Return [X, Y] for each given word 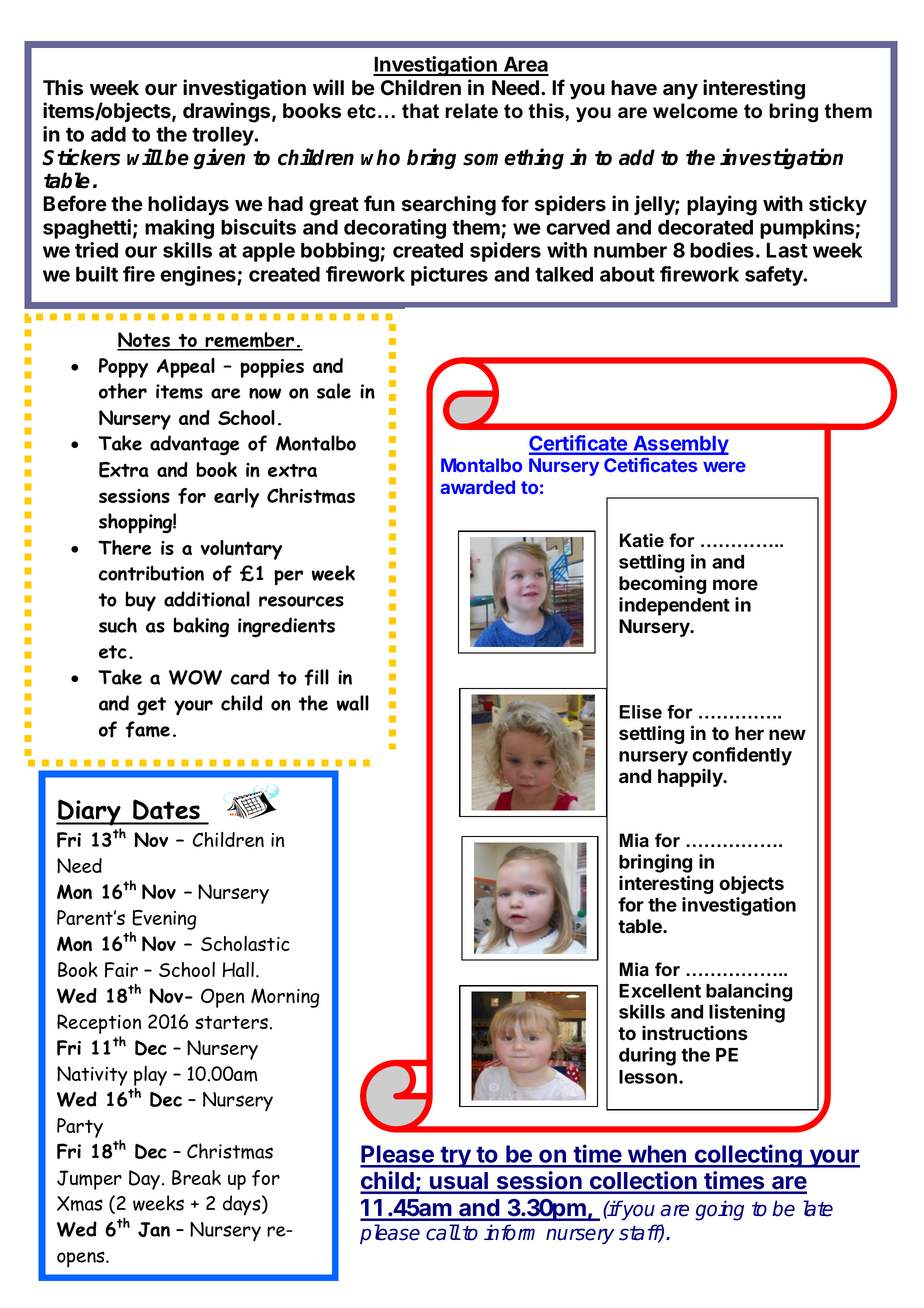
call [443, 1232]
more [735, 585]
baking [201, 627]
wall [353, 703]
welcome [695, 111]
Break [196, 1177]
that [420, 111]
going [719, 1210]
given [219, 159]
